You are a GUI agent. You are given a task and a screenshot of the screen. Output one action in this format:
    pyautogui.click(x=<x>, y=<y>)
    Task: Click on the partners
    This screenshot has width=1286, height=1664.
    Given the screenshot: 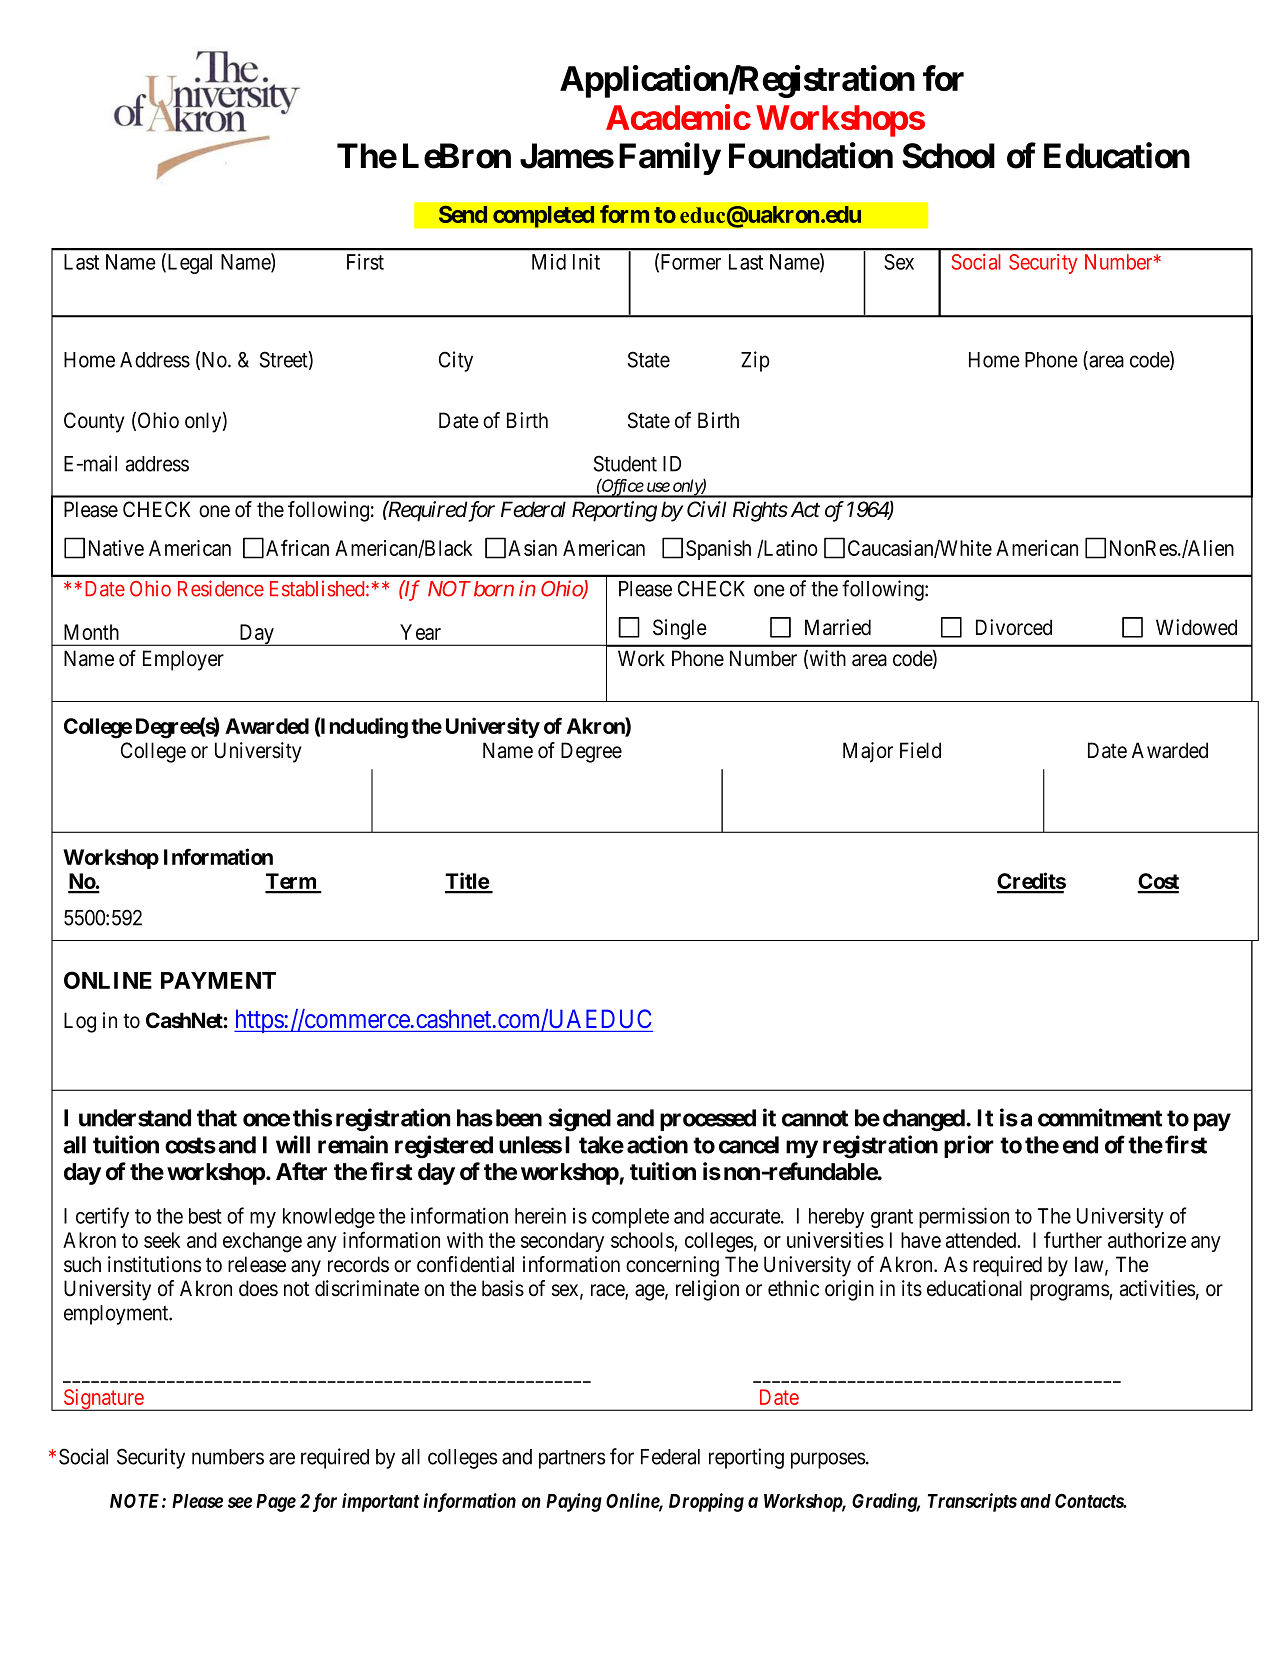 What is the action you would take?
    pyautogui.click(x=572, y=1459)
